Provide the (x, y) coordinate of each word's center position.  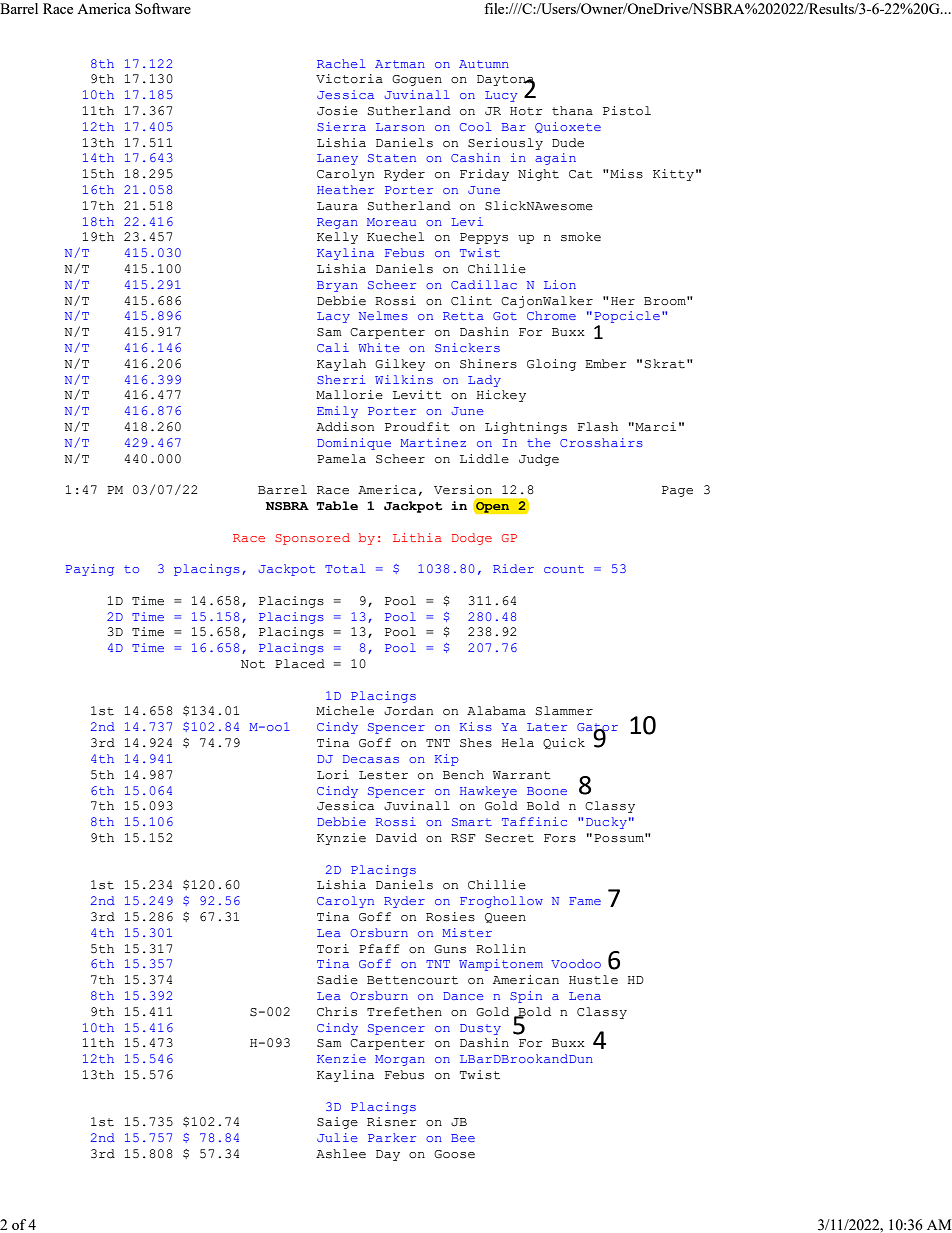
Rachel (341, 63)
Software (163, 8)
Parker (392, 1137)
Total (345, 568)
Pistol (627, 111)
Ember (606, 364)
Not (253, 664)
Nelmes (383, 315)
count (564, 569)
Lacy (333, 317)
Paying (90, 570)
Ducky (606, 823)
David (396, 838)
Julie (337, 1137)
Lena (585, 996)
